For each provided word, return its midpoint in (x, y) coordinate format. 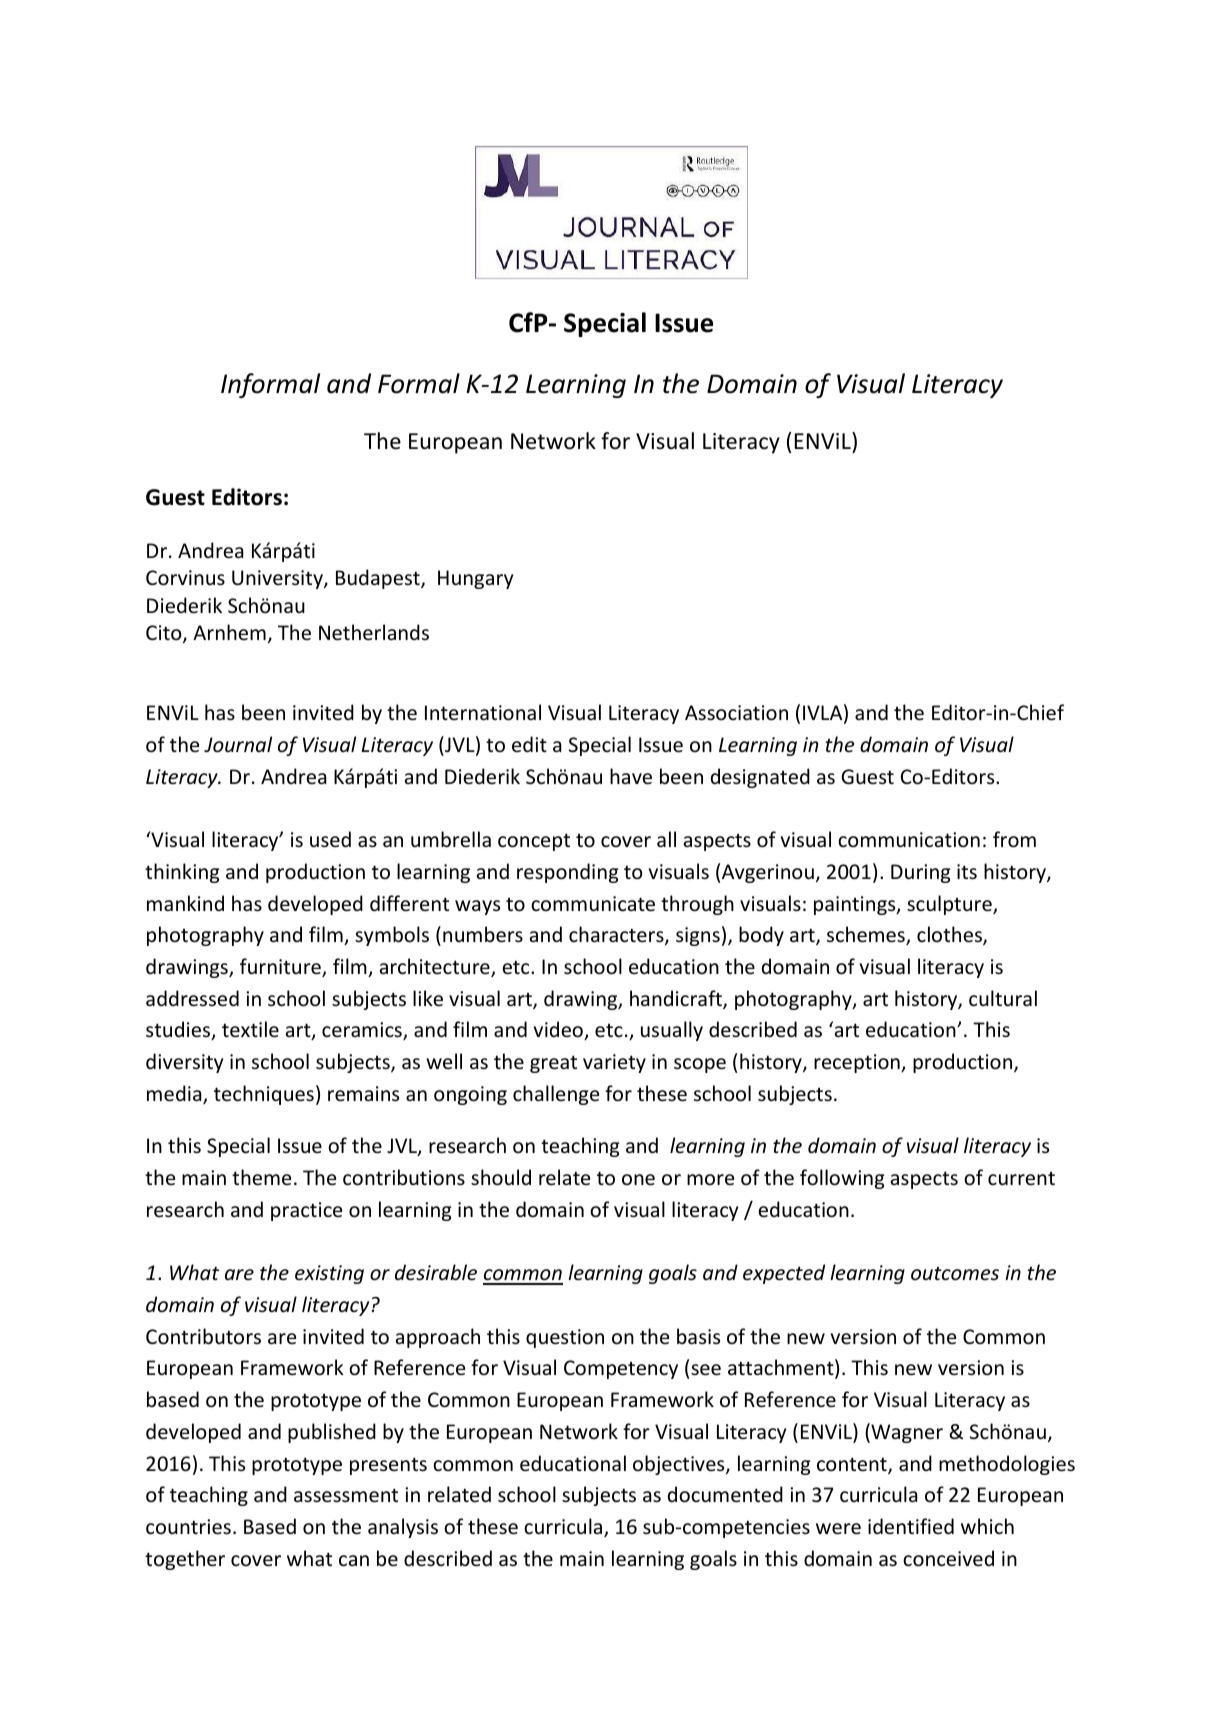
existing (329, 1274)
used (330, 839)
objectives (680, 1465)
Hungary (475, 579)
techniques (264, 1095)
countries (188, 1527)
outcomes (955, 1273)
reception (858, 1063)
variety (614, 1063)
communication (909, 840)
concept (534, 842)
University (278, 579)
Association (736, 713)
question (565, 1338)
